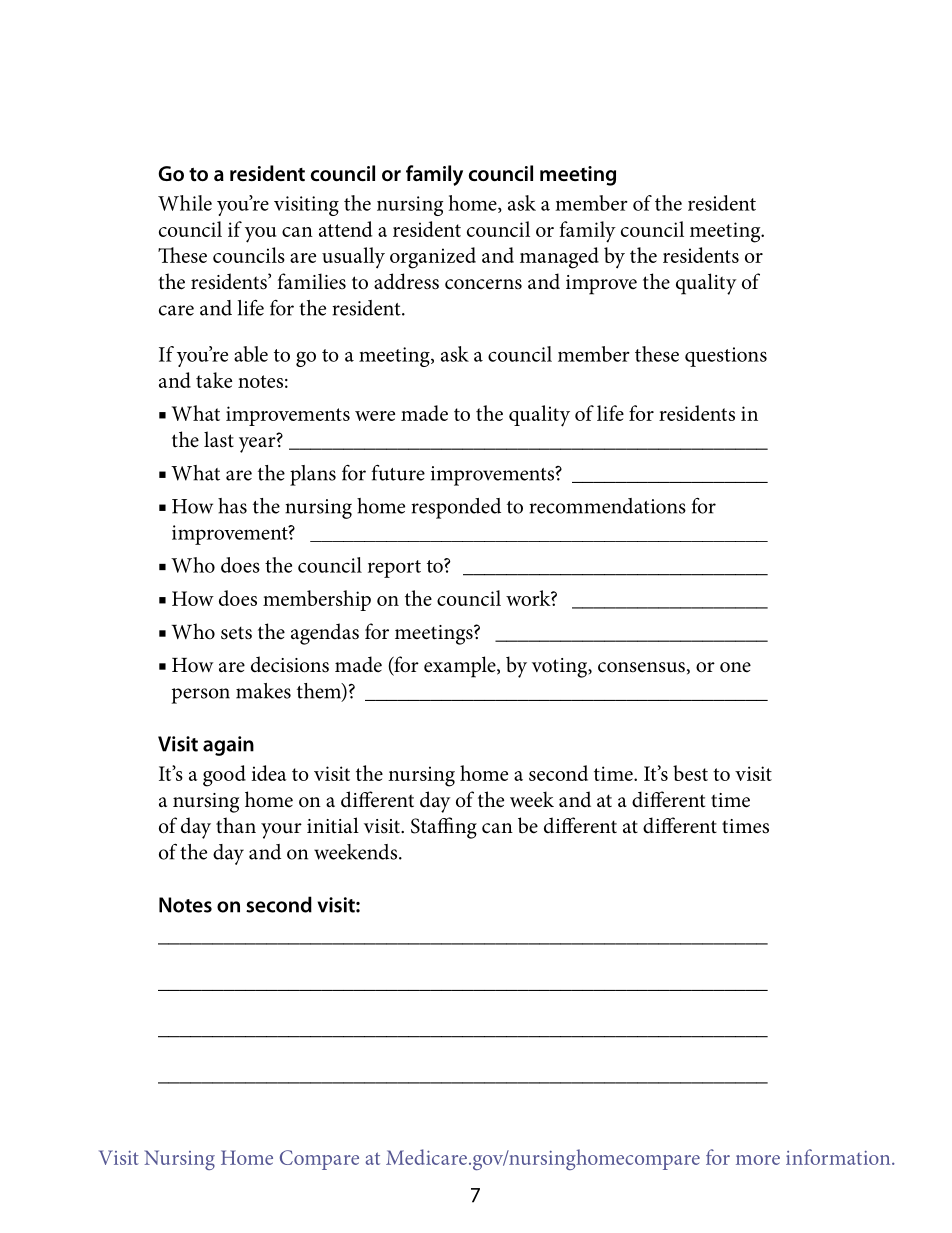  Describe the element at coordinates (559, 258) in the page. I see `managed` at that location.
